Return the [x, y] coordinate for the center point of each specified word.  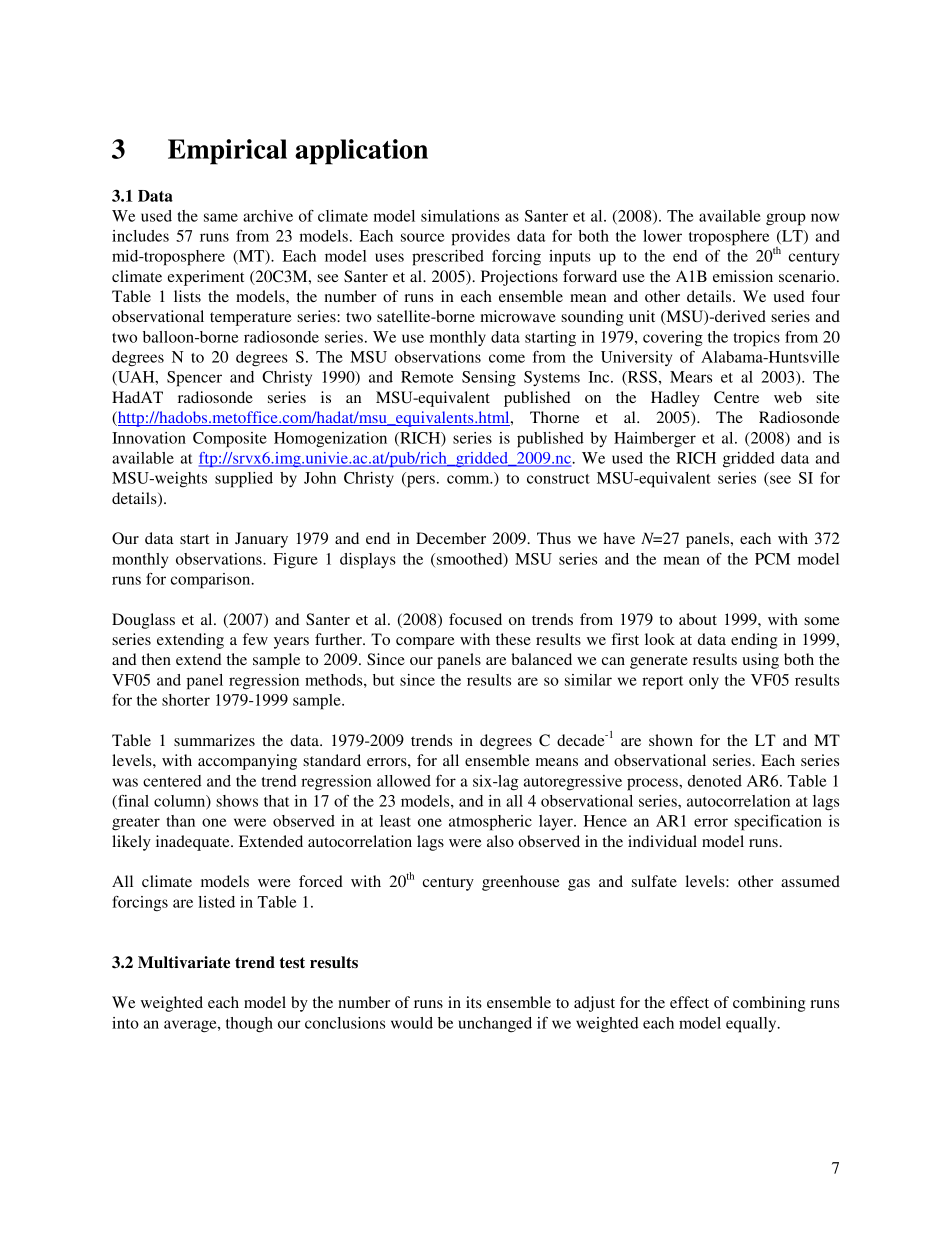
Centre [736, 397]
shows [237, 801]
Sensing [489, 378]
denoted [715, 781]
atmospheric [490, 823]
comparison [212, 581]
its [474, 1002]
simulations [460, 216]
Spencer [194, 379]
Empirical [227, 152]
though [249, 1025]
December [451, 538]
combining [769, 1004]
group [786, 219]
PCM [772, 559]
